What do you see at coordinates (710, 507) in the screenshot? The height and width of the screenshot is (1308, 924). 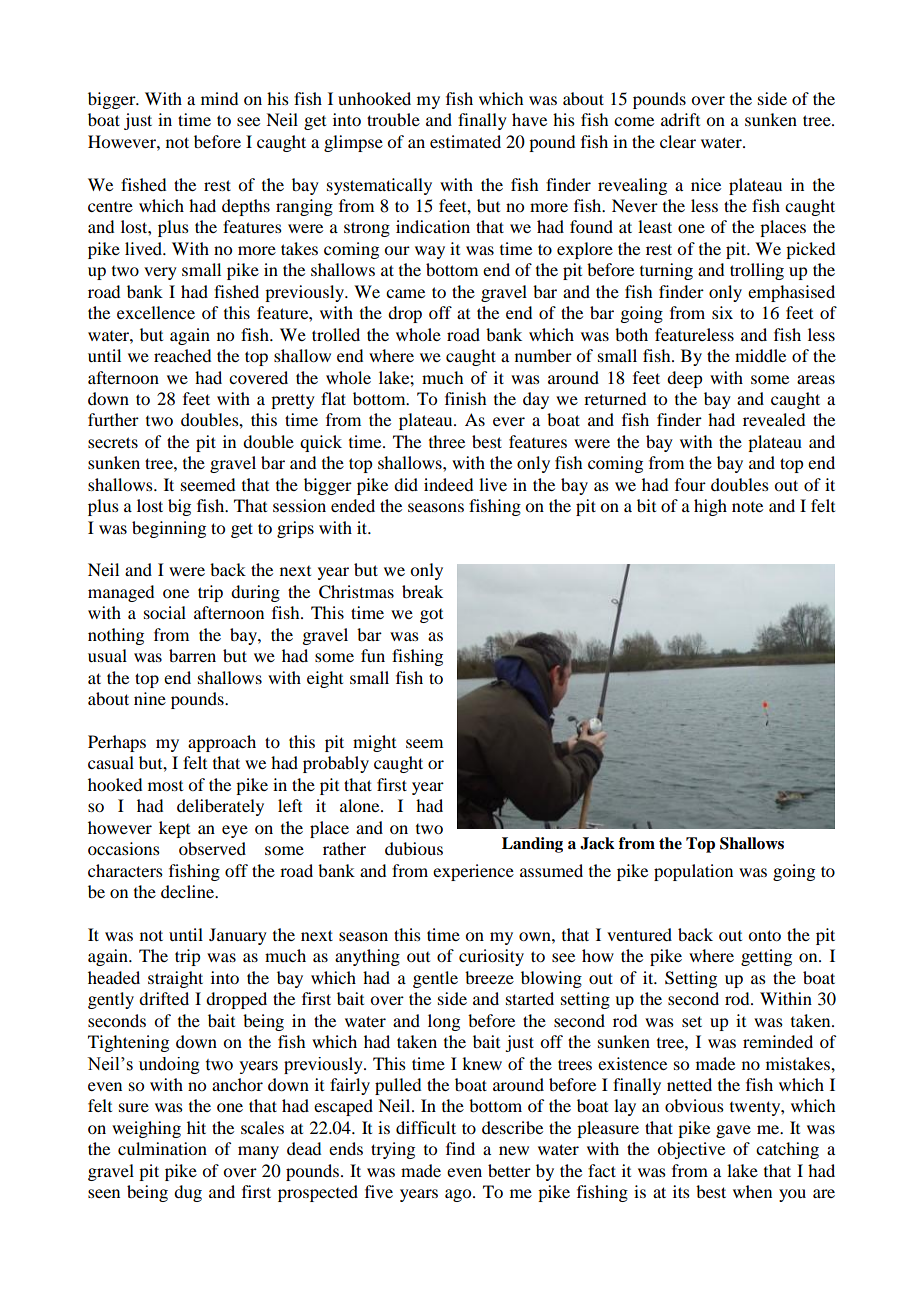 I see `high` at bounding box center [710, 507].
